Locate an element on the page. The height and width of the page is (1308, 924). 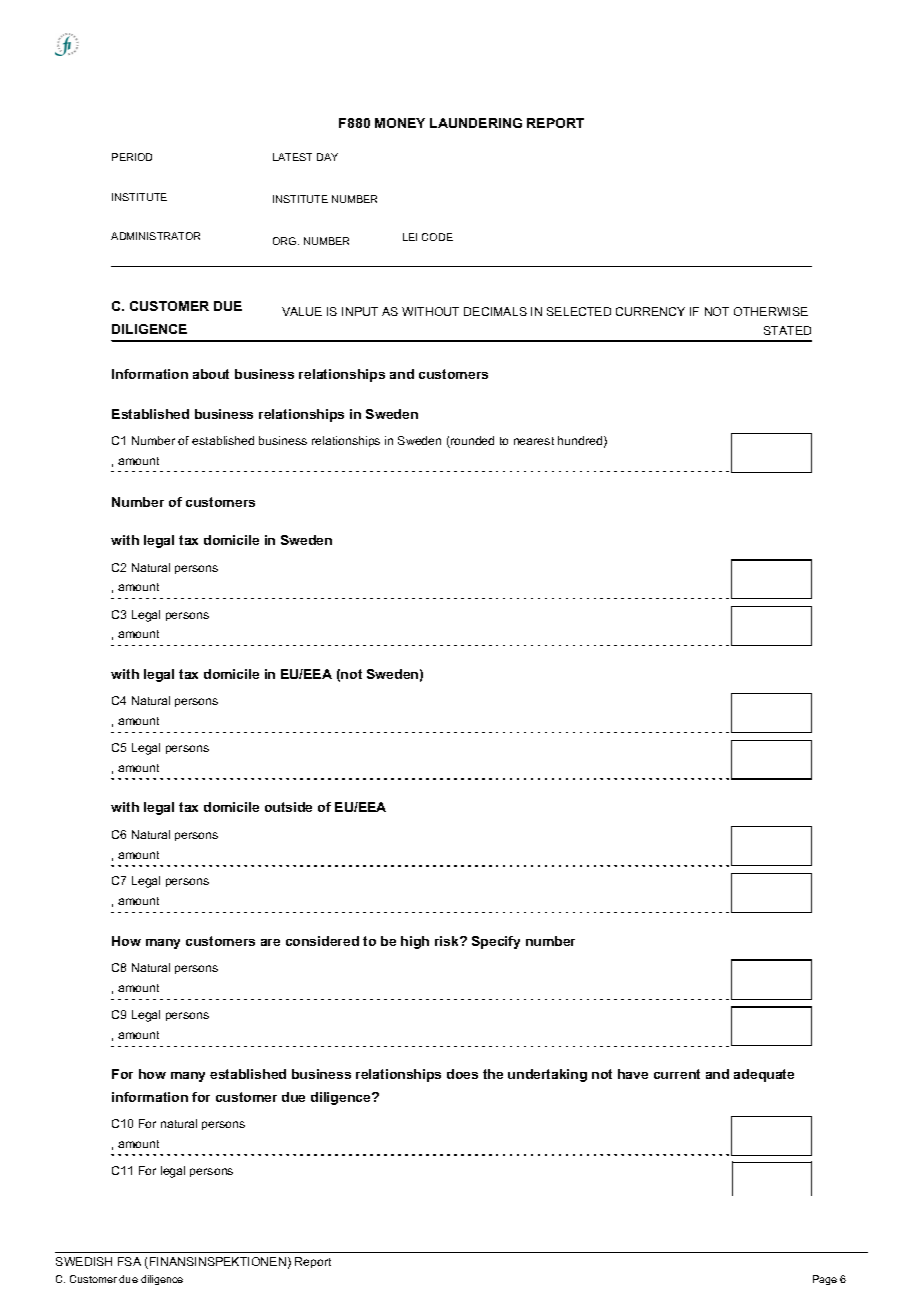
risk is located at coordinates (448, 941).
